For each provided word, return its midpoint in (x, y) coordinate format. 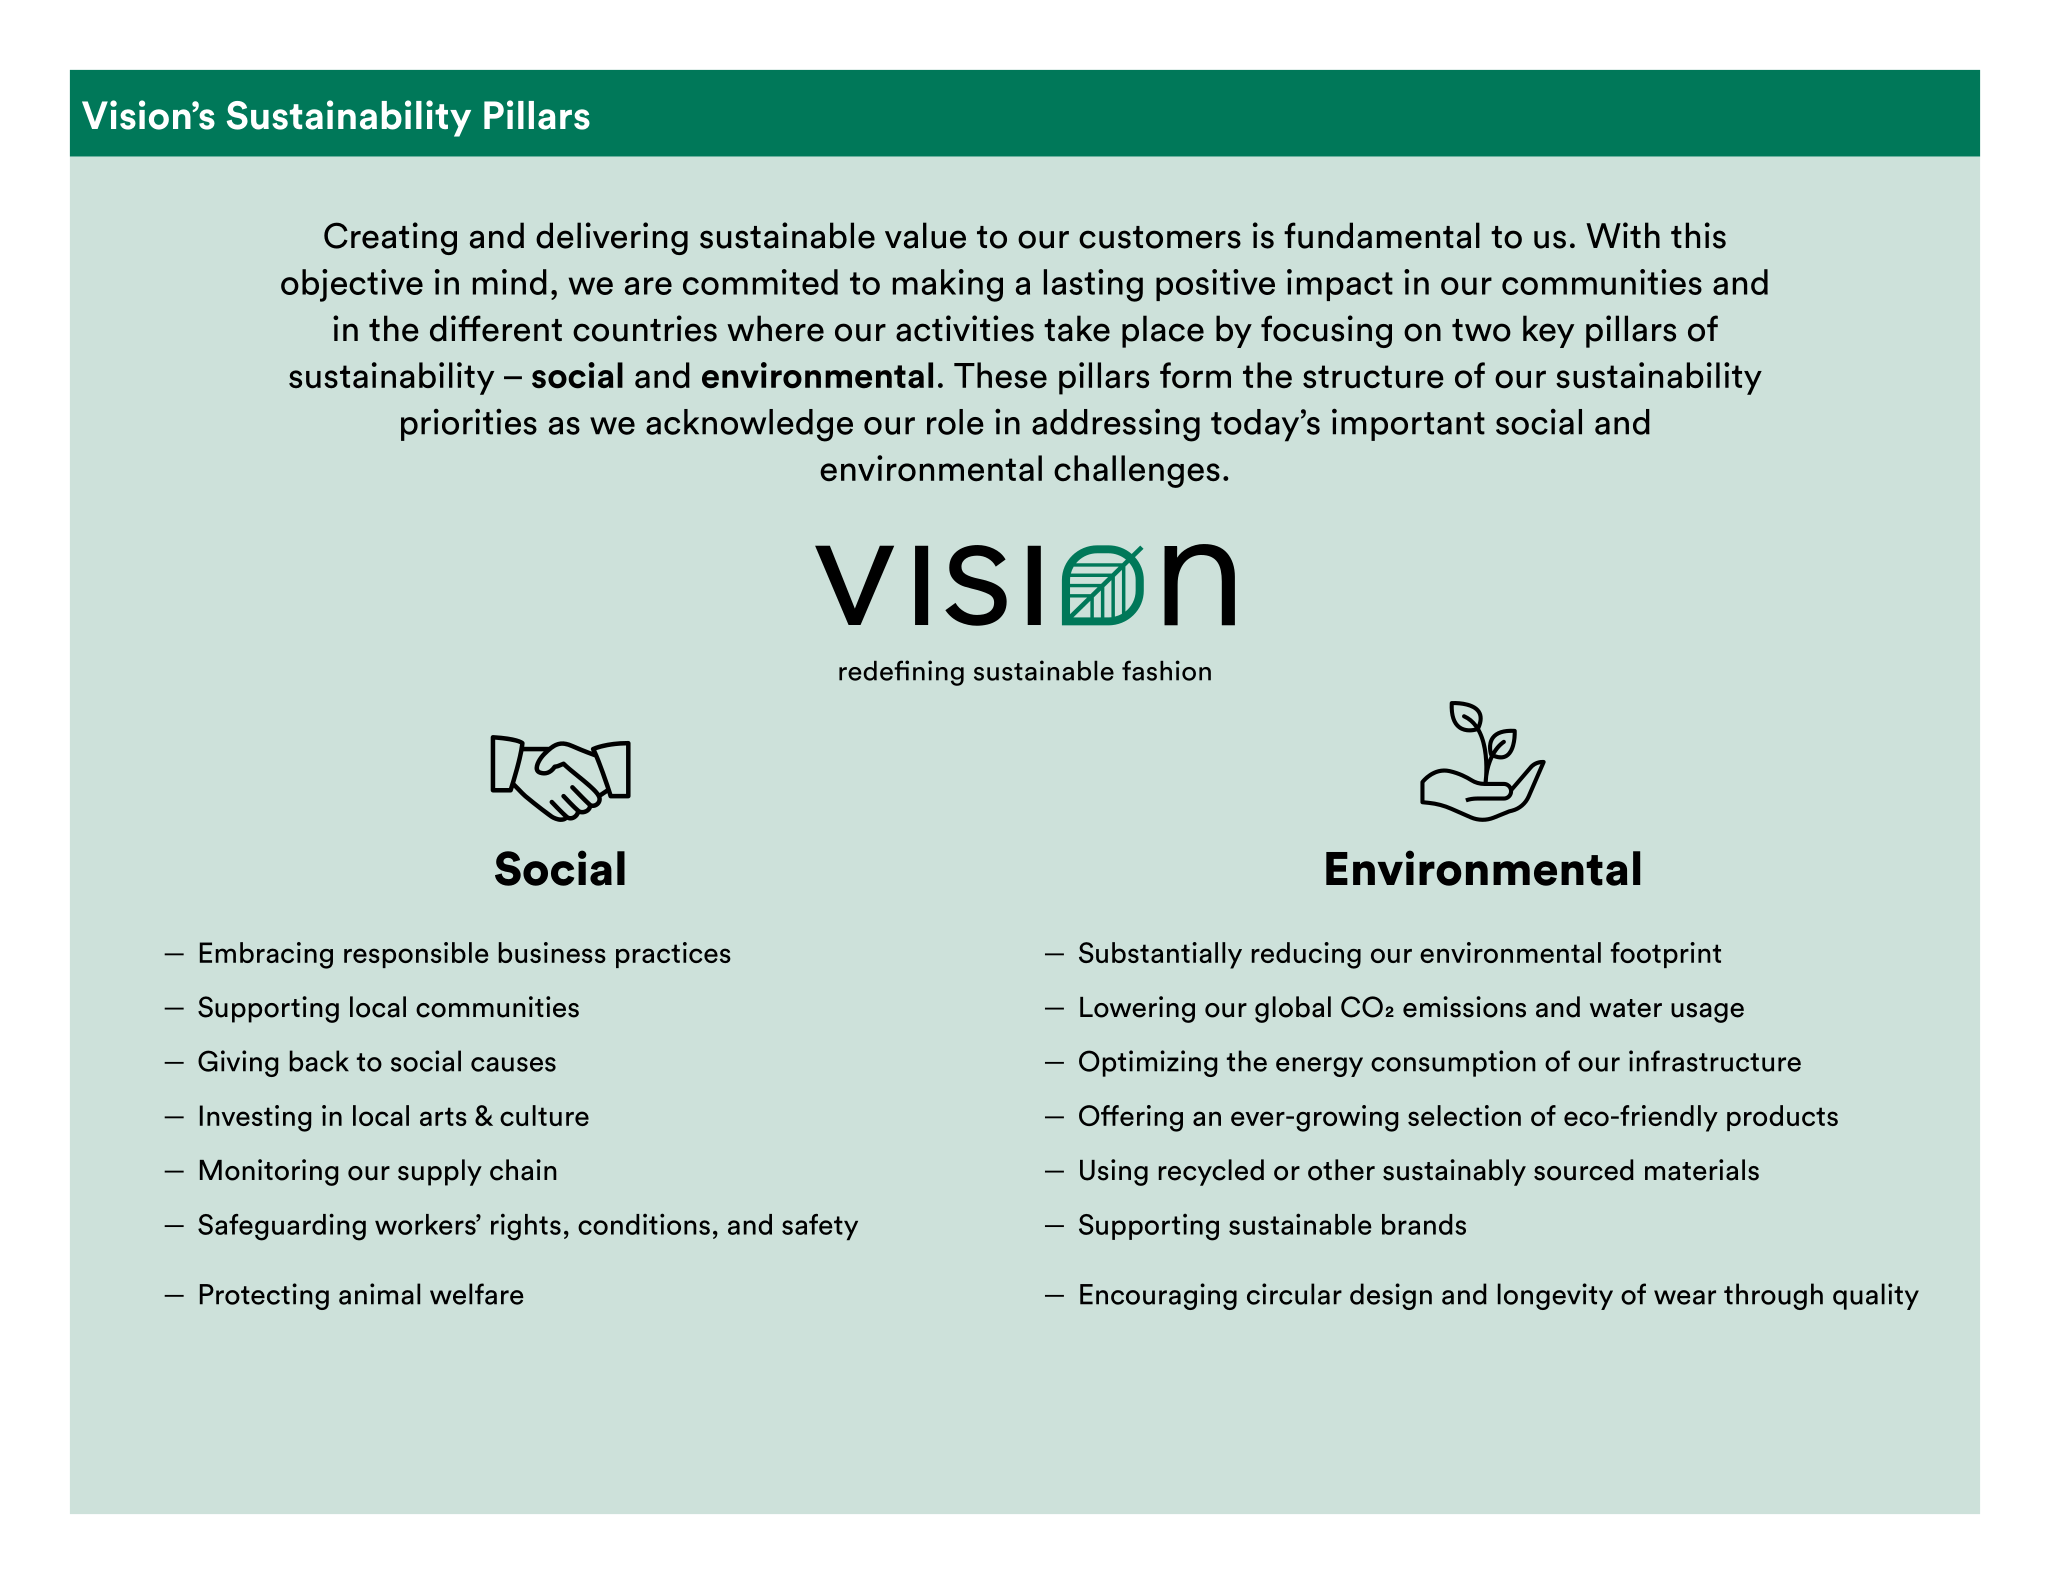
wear (1685, 1297)
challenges (1137, 471)
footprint (1666, 955)
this (1698, 235)
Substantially (1160, 955)
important (1408, 424)
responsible (416, 955)
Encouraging (1158, 1296)
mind (510, 282)
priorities (469, 424)
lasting (1093, 285)
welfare (477, 1294)
